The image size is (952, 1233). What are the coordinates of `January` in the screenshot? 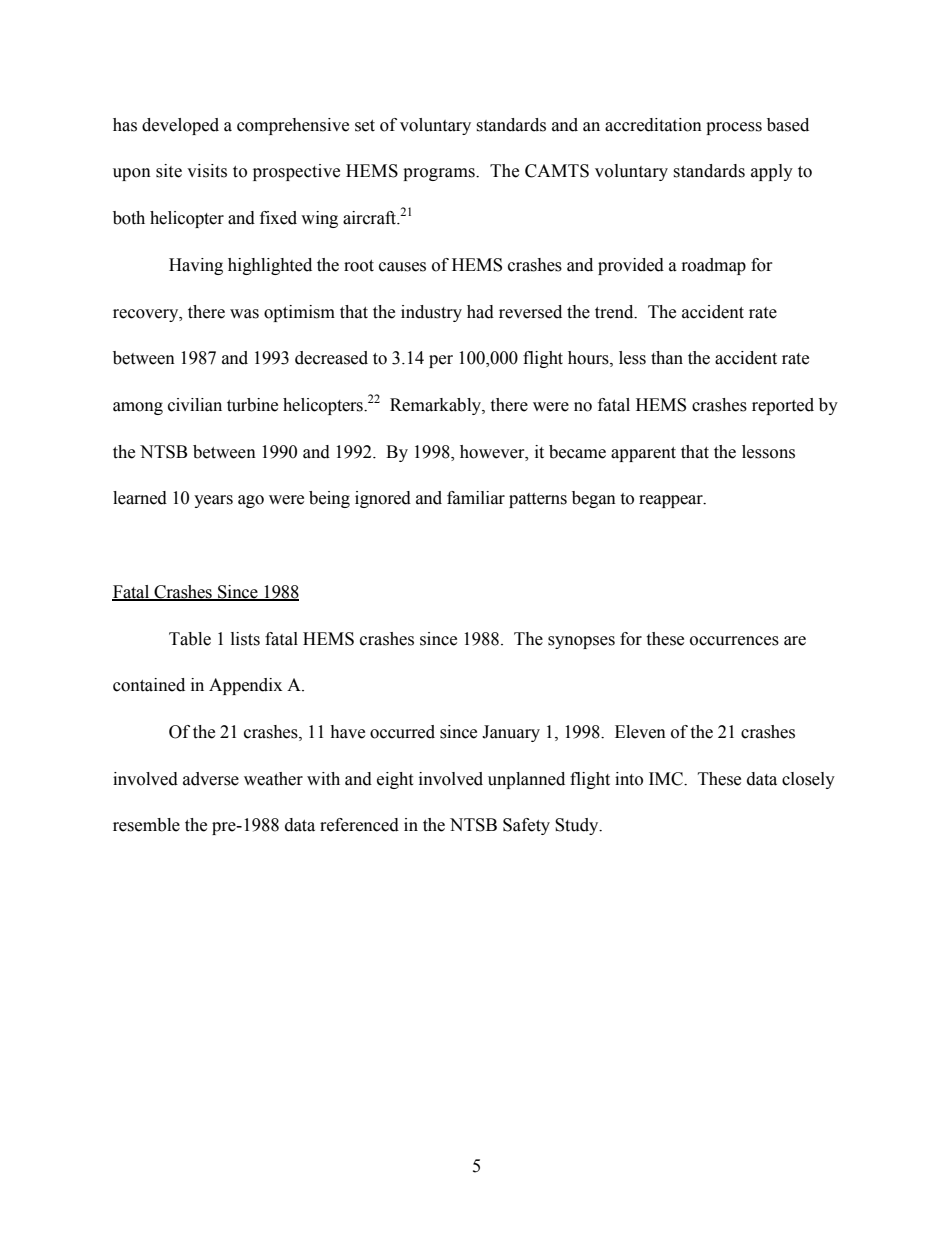 It's located at (511, 733).
